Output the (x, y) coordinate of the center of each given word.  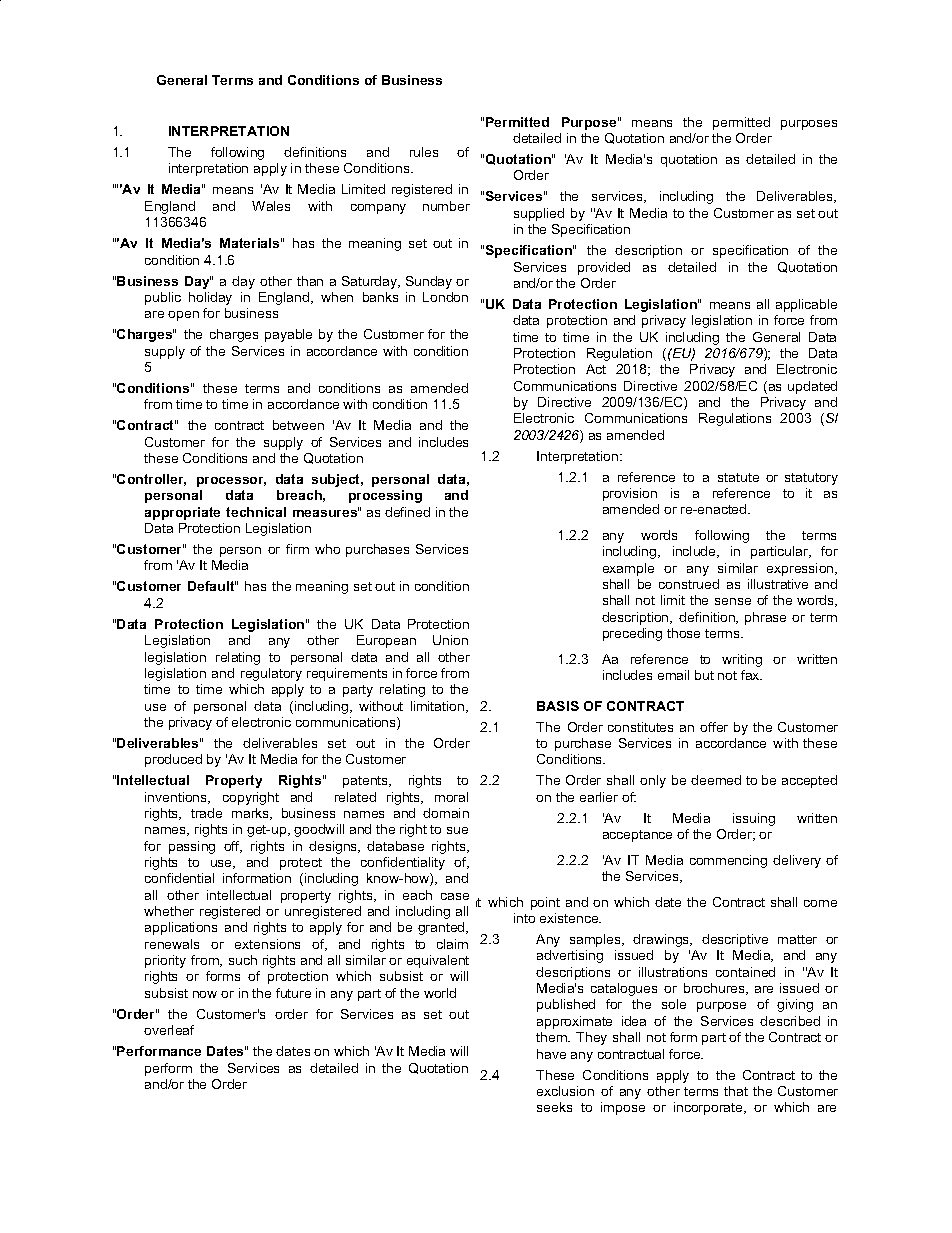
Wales (271, 206)
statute (738, 477)
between (298, 425)
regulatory (271, 674)
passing (192, 847)
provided (604, 268)
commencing (728, 861)
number (446, 206)
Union (450, 640)
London (445, 297)
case (455, 896)
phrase (765, 618)
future (293, 993)
